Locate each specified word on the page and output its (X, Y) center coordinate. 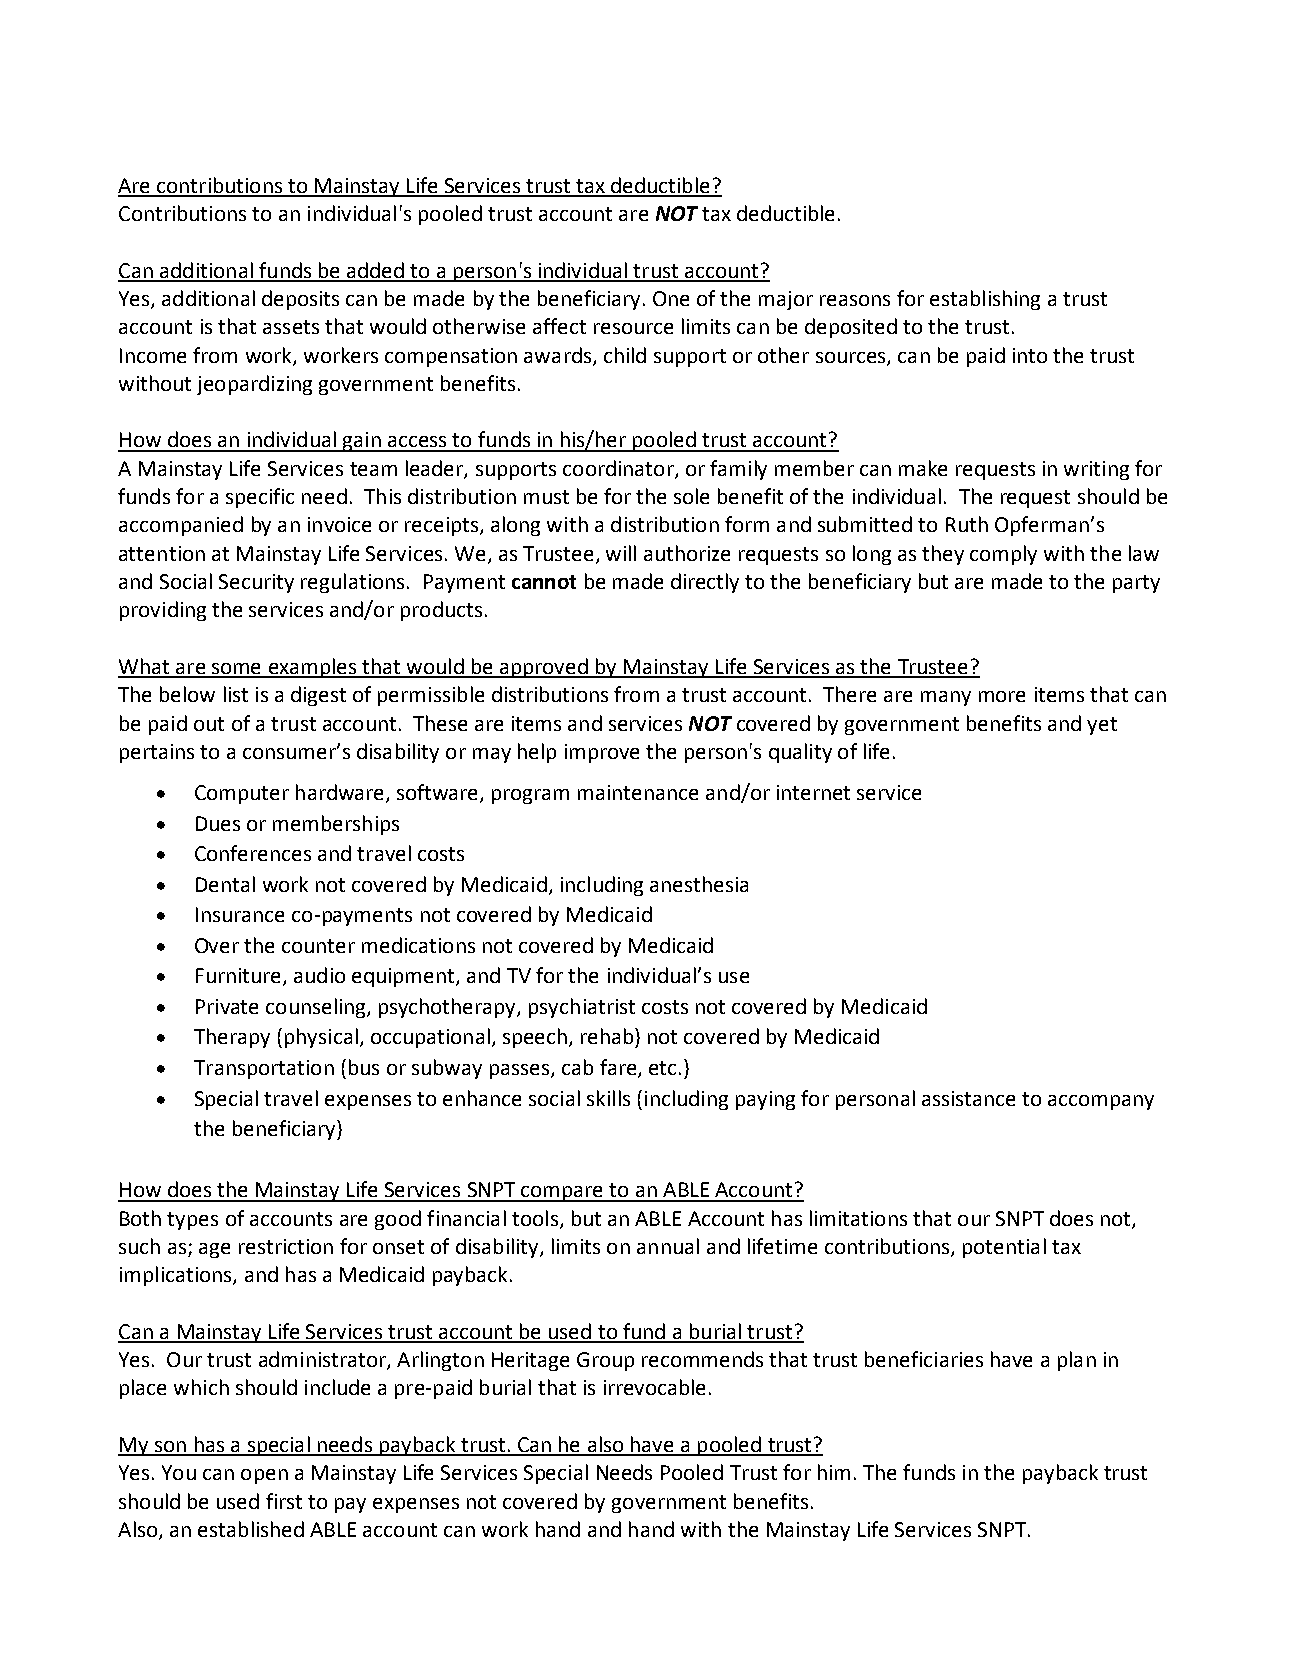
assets (291, 327)
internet (813, 792)
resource (633, 328)
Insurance (240, 914)
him (834, 1472)
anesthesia (699, 884)
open (264, 1476)
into (1030, 355)
